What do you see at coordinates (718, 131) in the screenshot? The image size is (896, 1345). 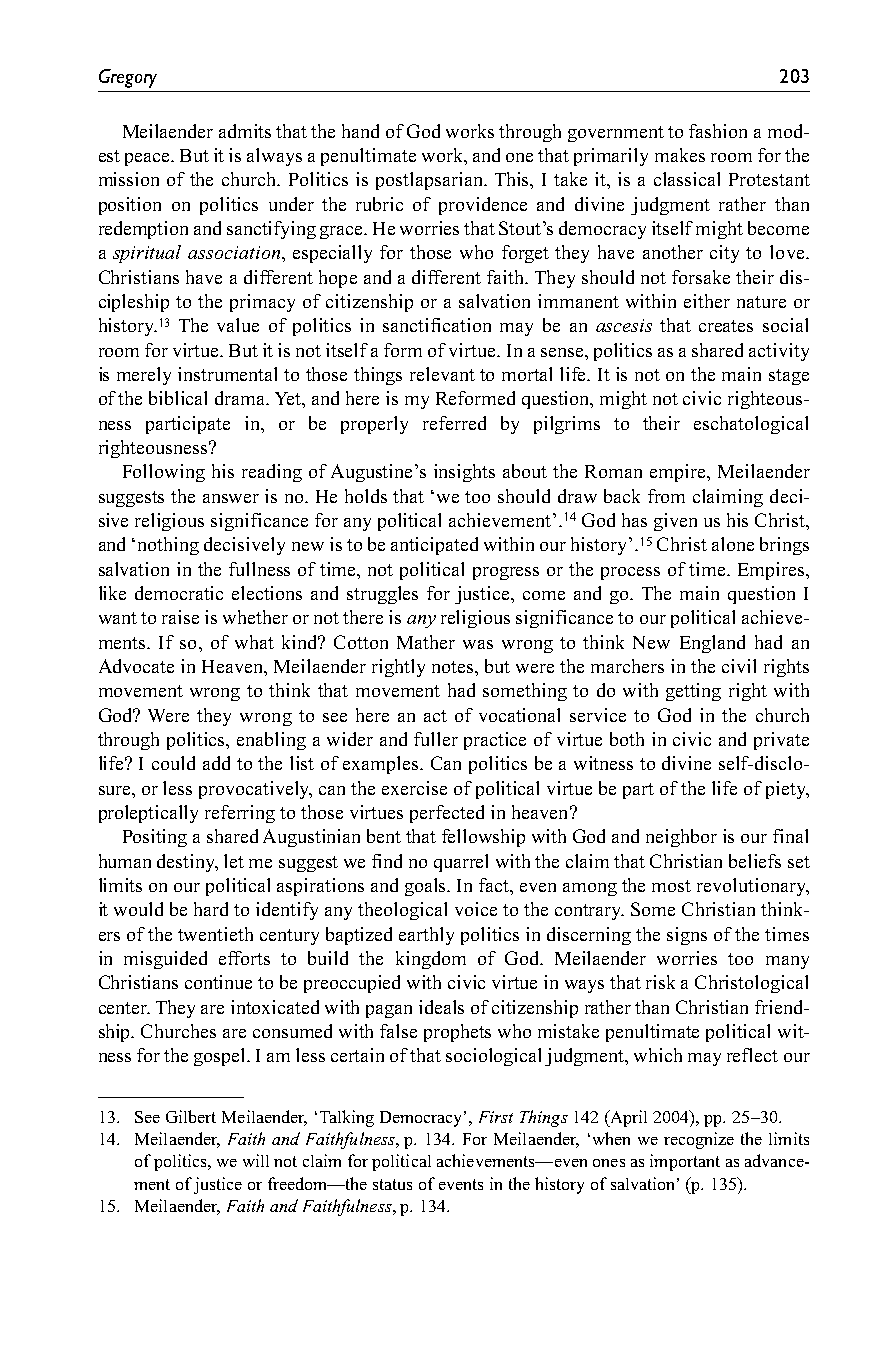 I see `fashion` at bounding box center [718, 131].
